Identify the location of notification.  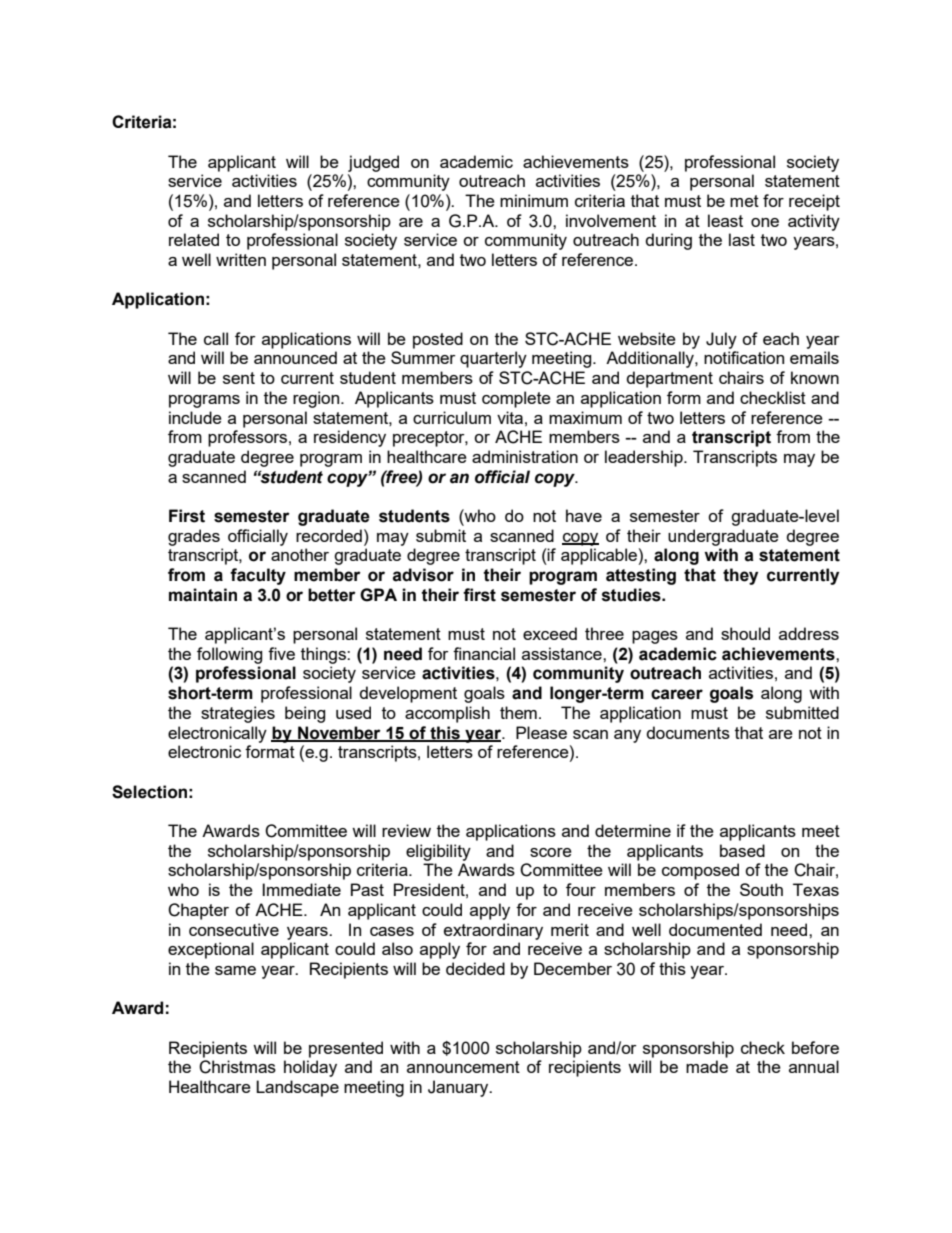
(744, 357).
